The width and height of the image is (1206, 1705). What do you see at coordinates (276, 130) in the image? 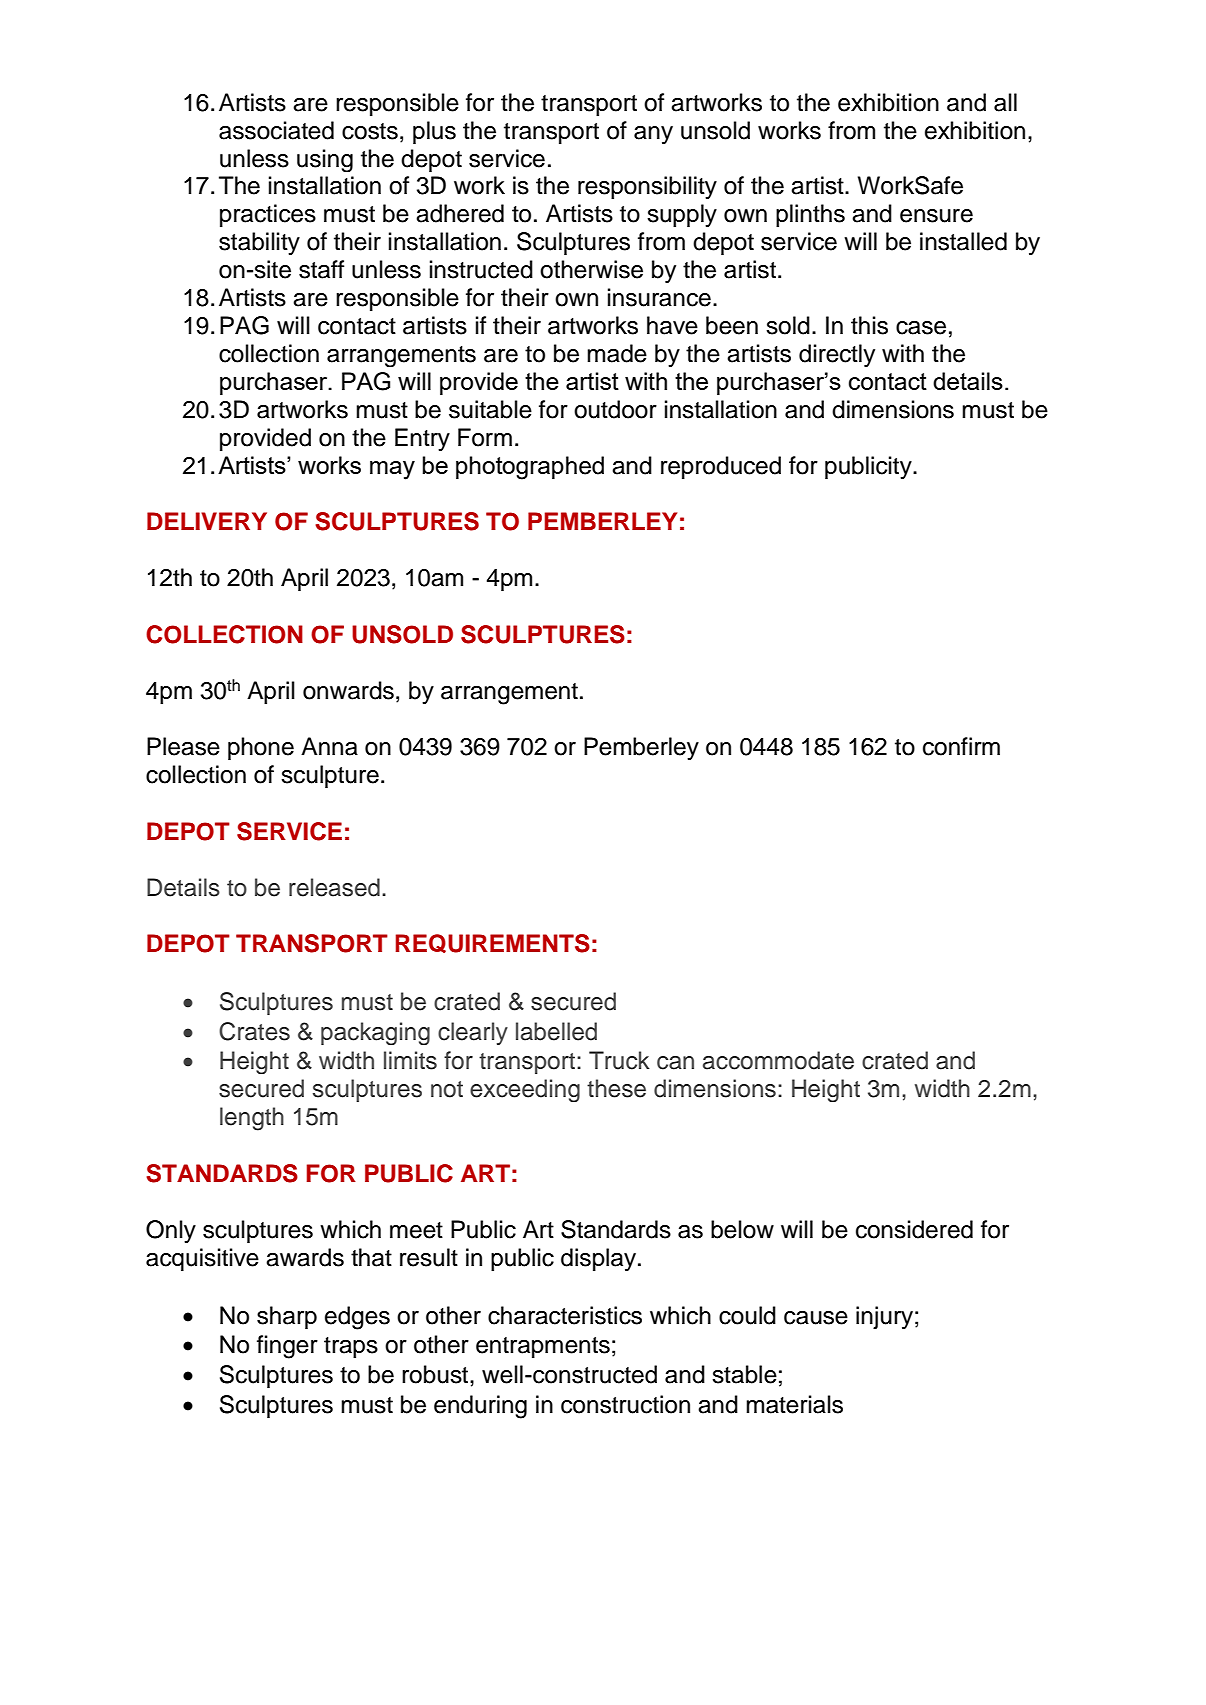
I see `associated` at bounding box center [276, 130].
